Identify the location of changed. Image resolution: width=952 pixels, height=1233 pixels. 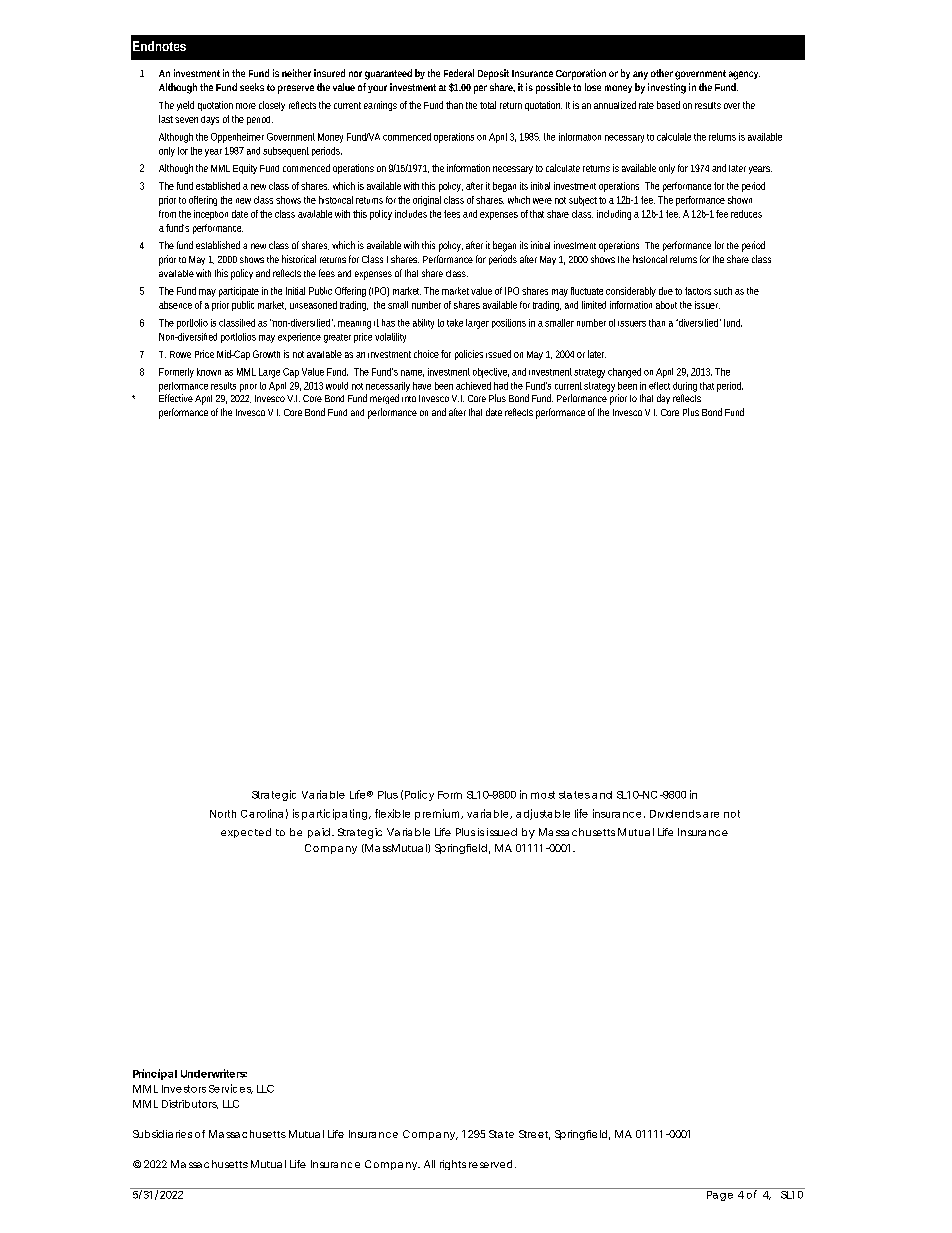
(624, 373).
